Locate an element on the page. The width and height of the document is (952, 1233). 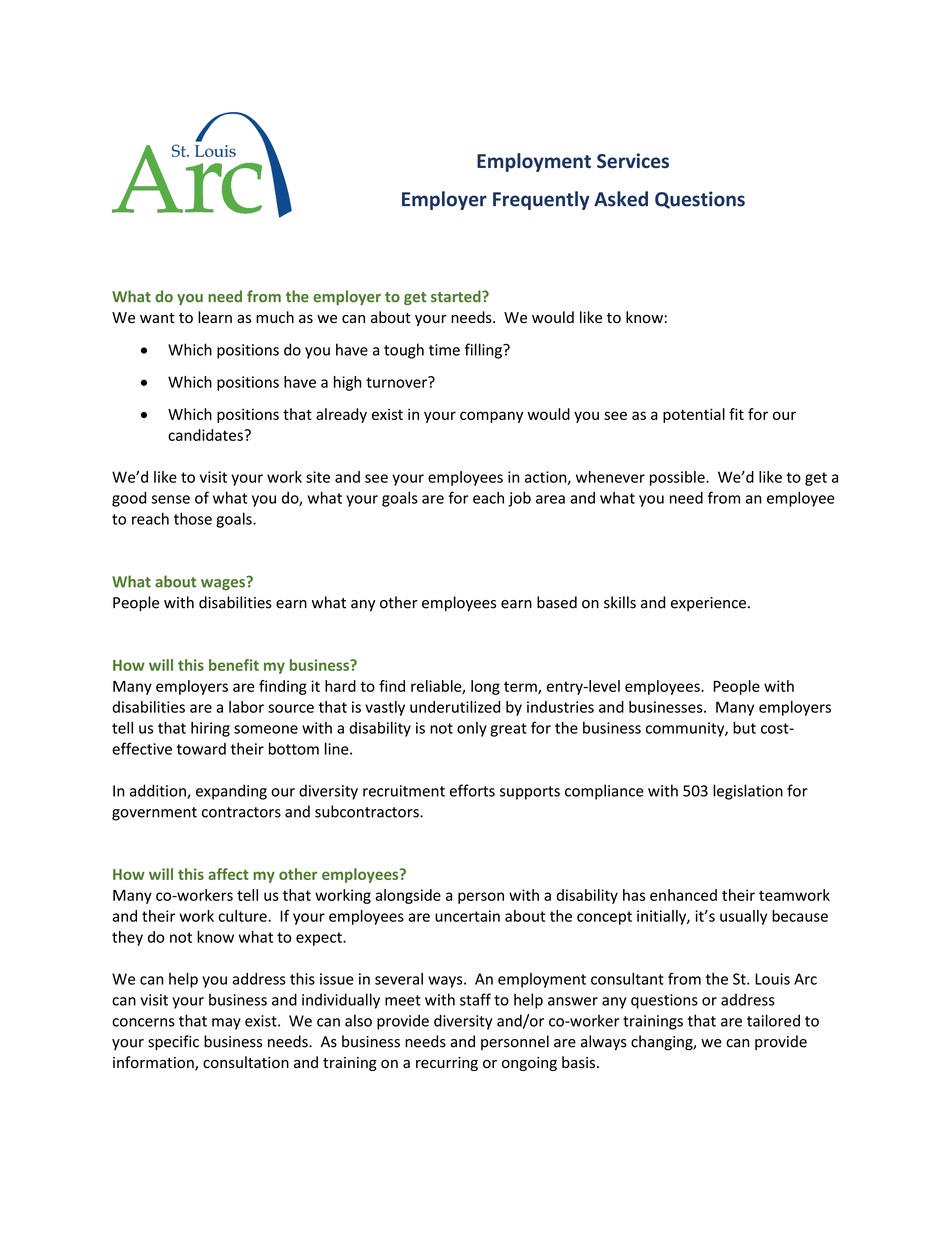
candidates is located at coordinates (206, 435).
